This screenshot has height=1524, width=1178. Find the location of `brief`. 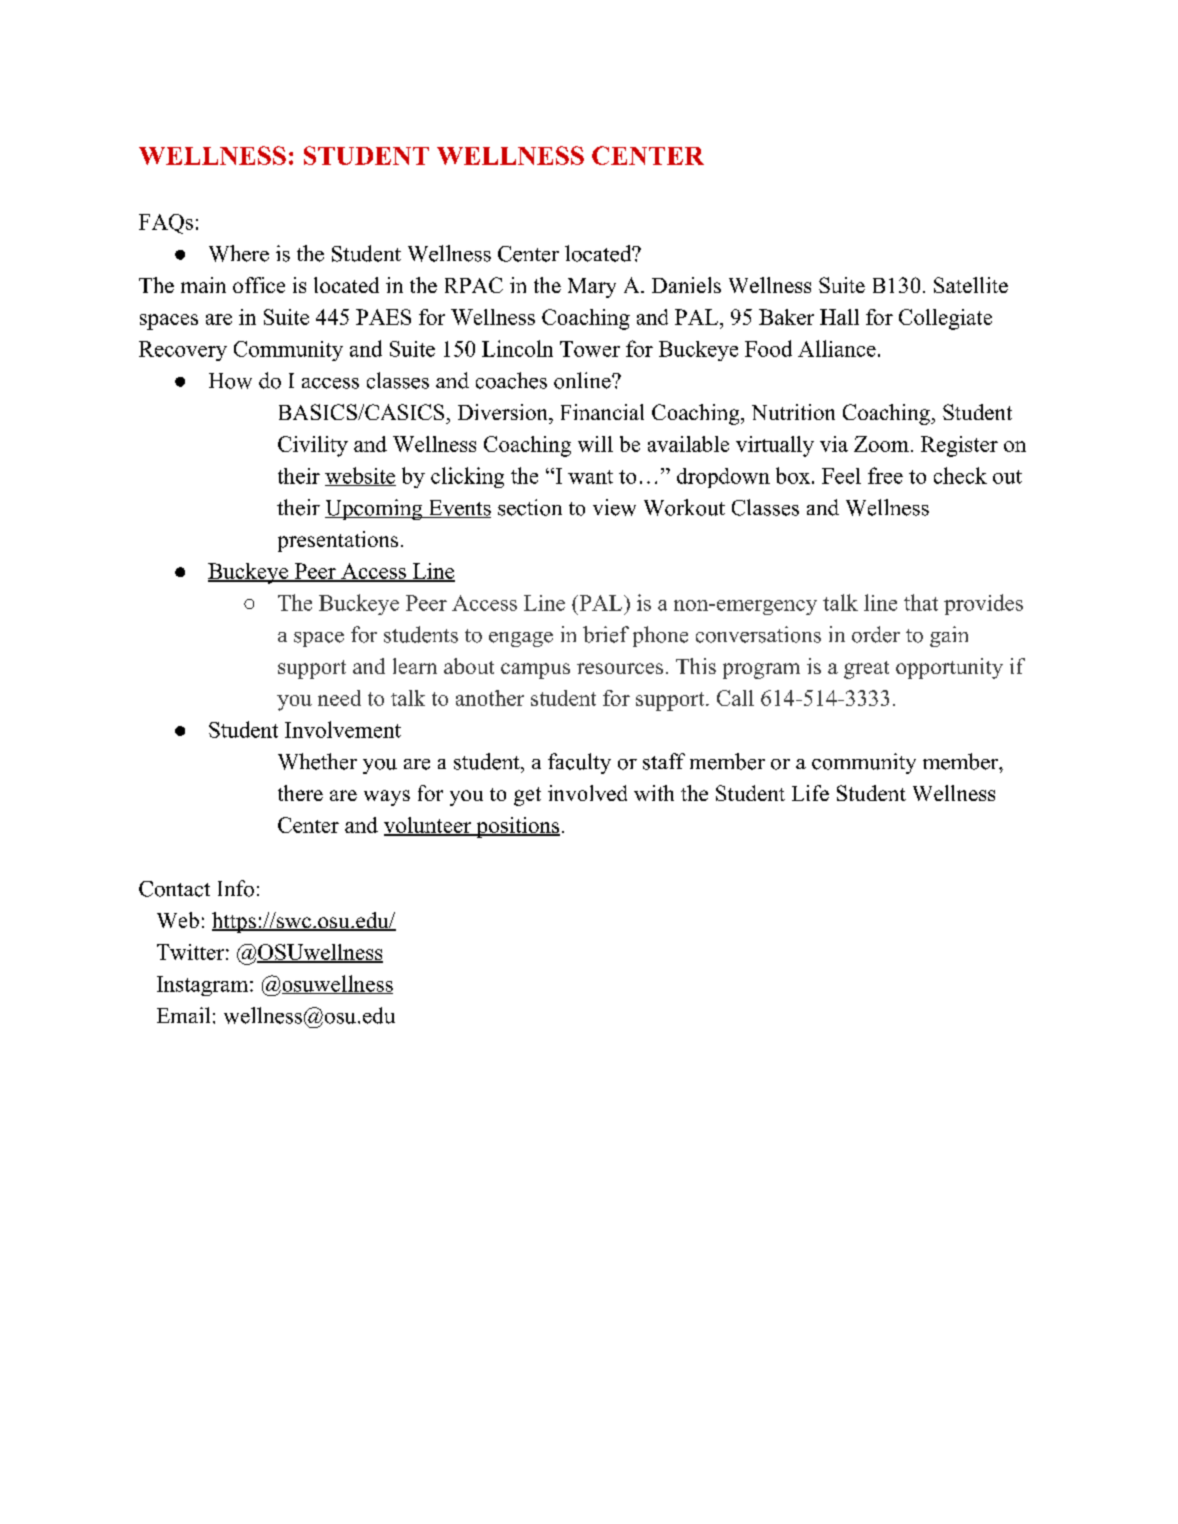

brief is located at coordinates (606, 634).
